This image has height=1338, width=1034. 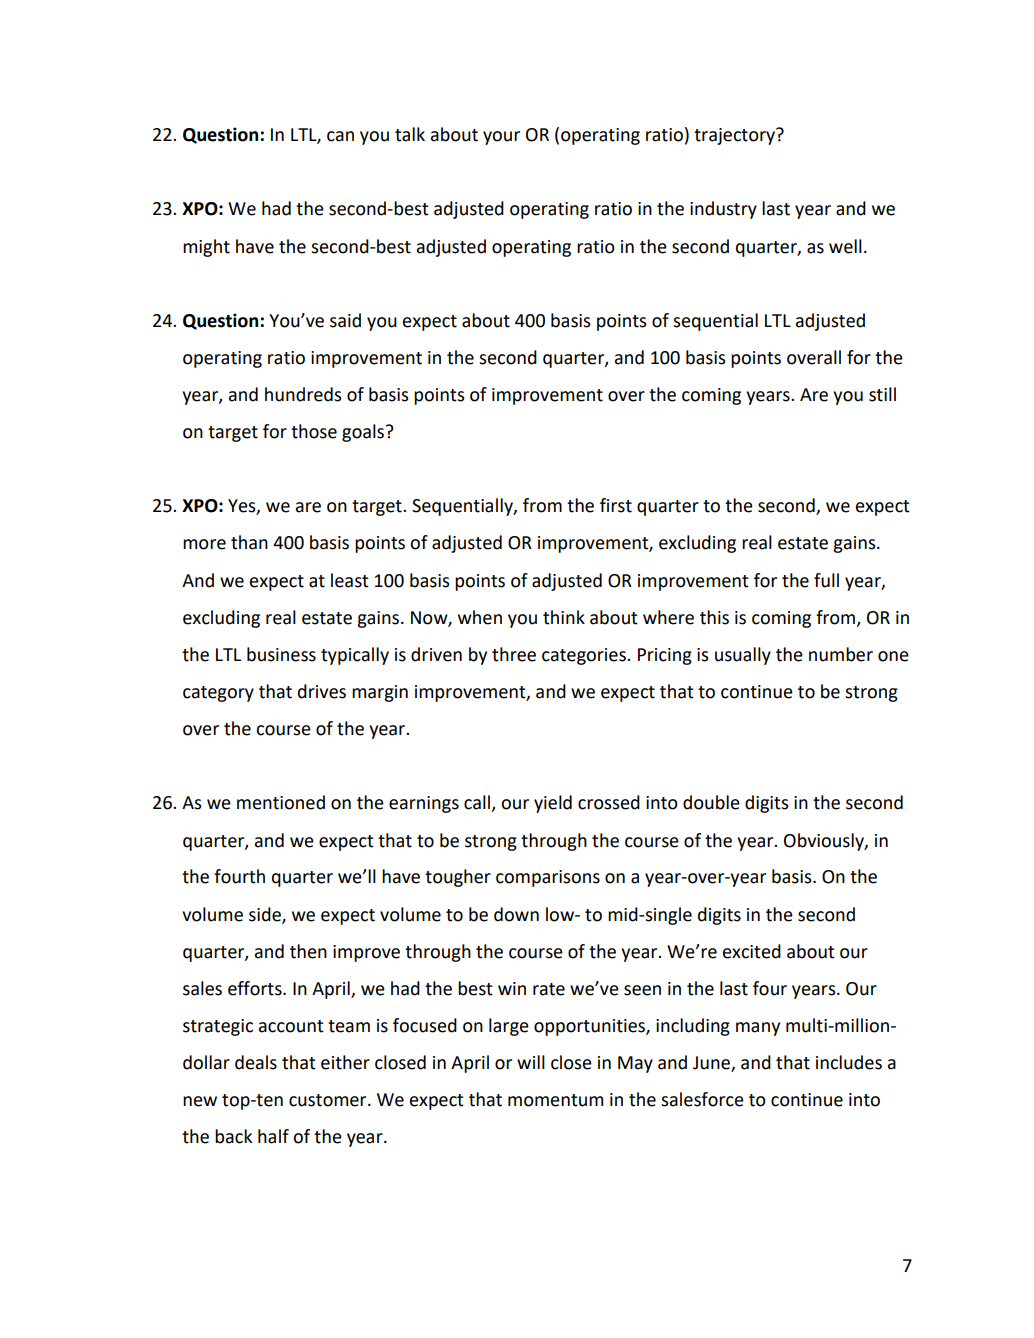 What do you see at coordinates (501, 138) in the image?
I see `your` at bounding box center [501, 138].
